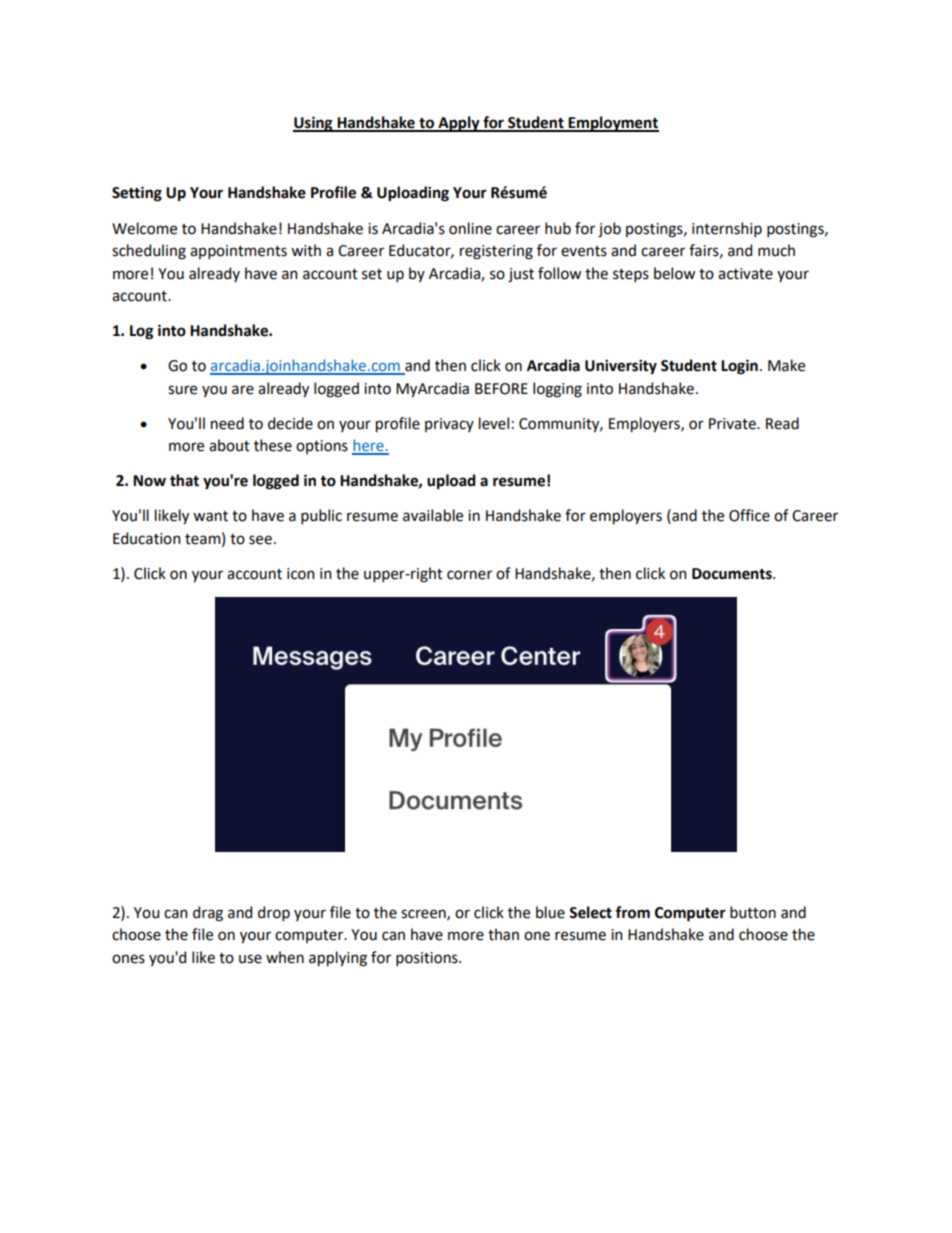 This screenshot has height=1233, width=952. What do you see at coordinates (300, 574) in the screenshot?
I see `icon` at bounding box center [300, 574].
